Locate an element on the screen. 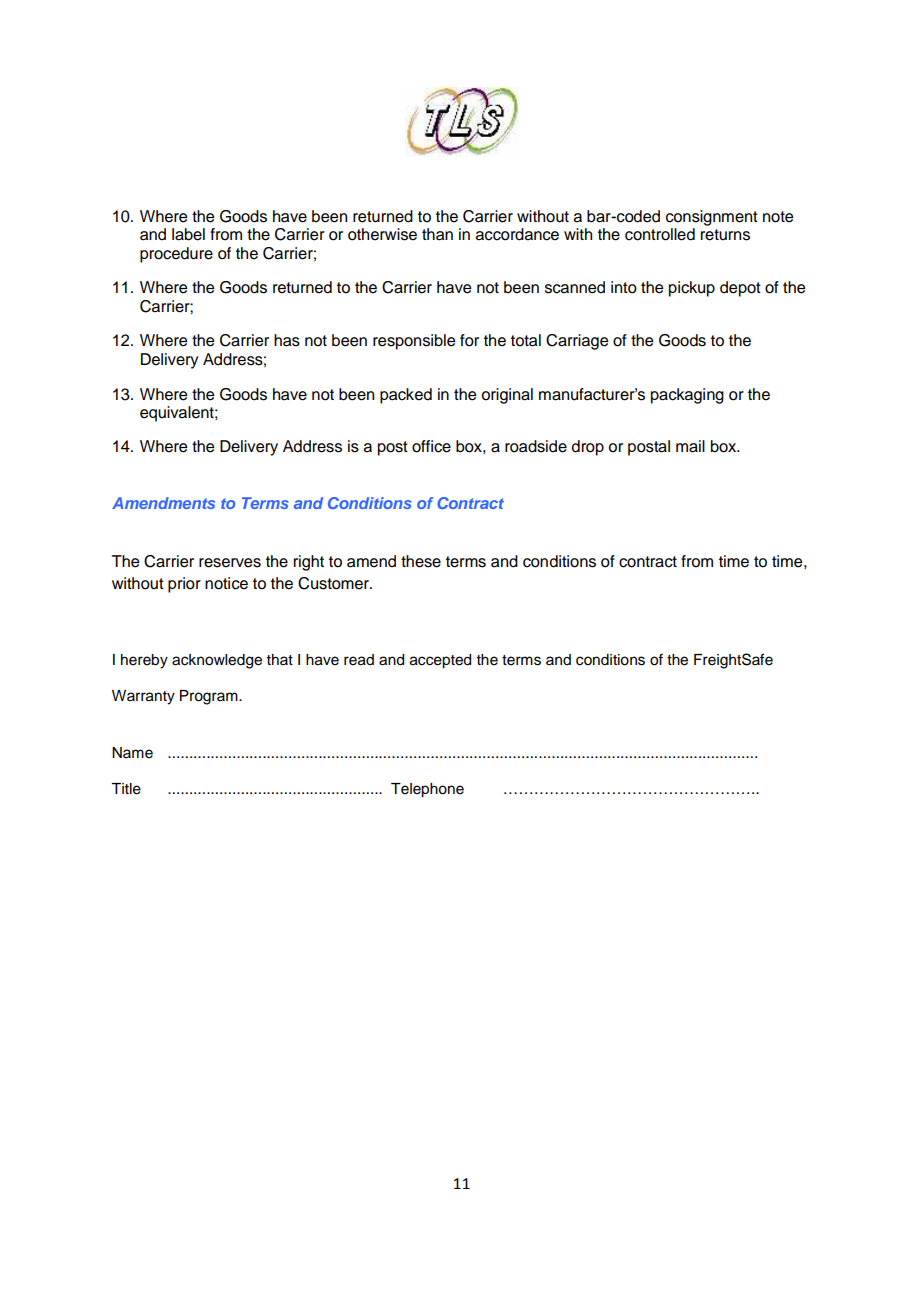 This screenshot has height=1308, width=924. has is located at coordinates (287, 340).
